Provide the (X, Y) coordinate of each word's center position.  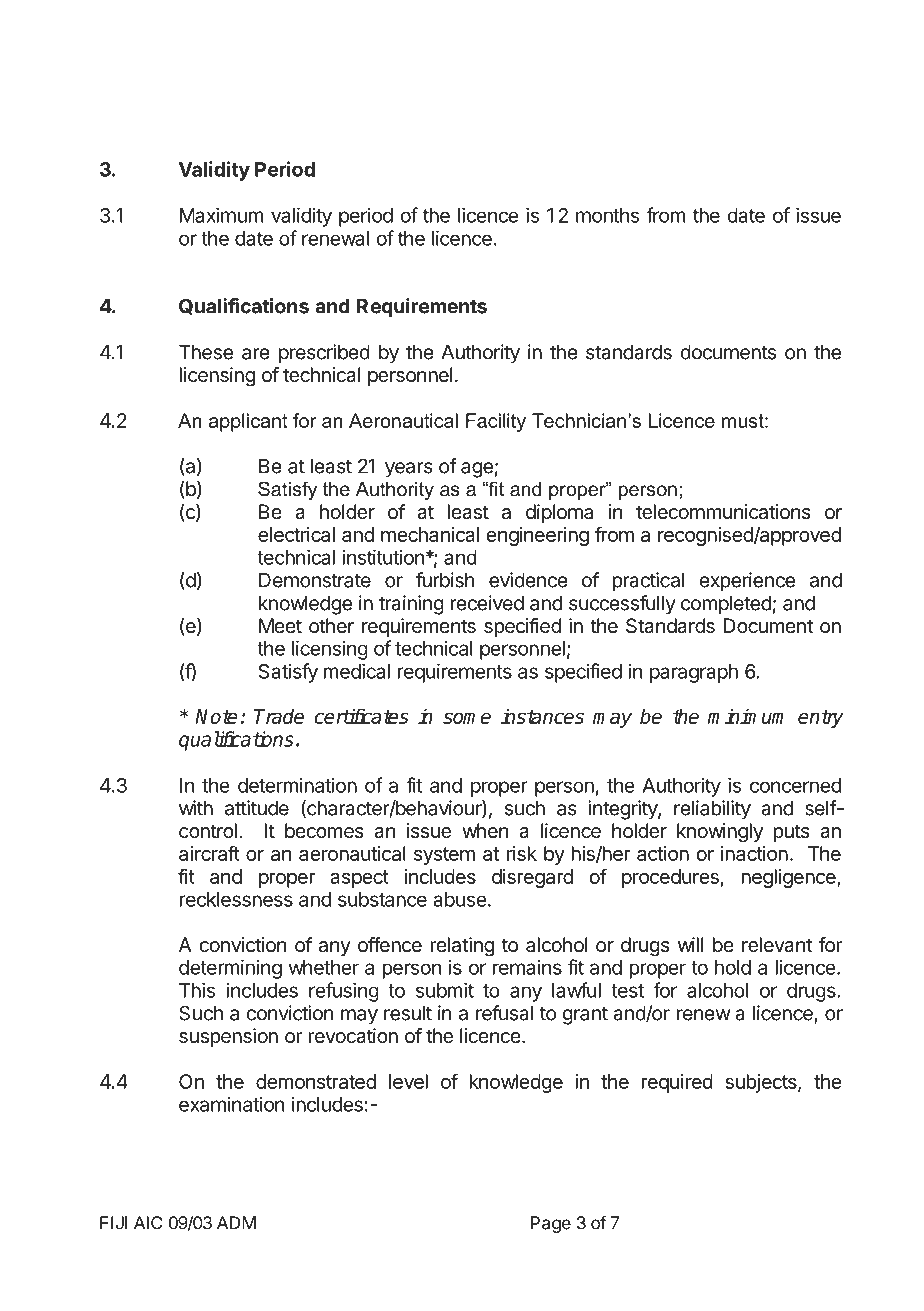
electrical (296, 534)
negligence (789, 878)
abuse (460, 899)
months (607, 215)
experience (747, 582)
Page (551, 1224)
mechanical (430, 534)
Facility (496, 422)
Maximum (222, 215)
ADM (236, 1223)
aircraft (209, 853)
